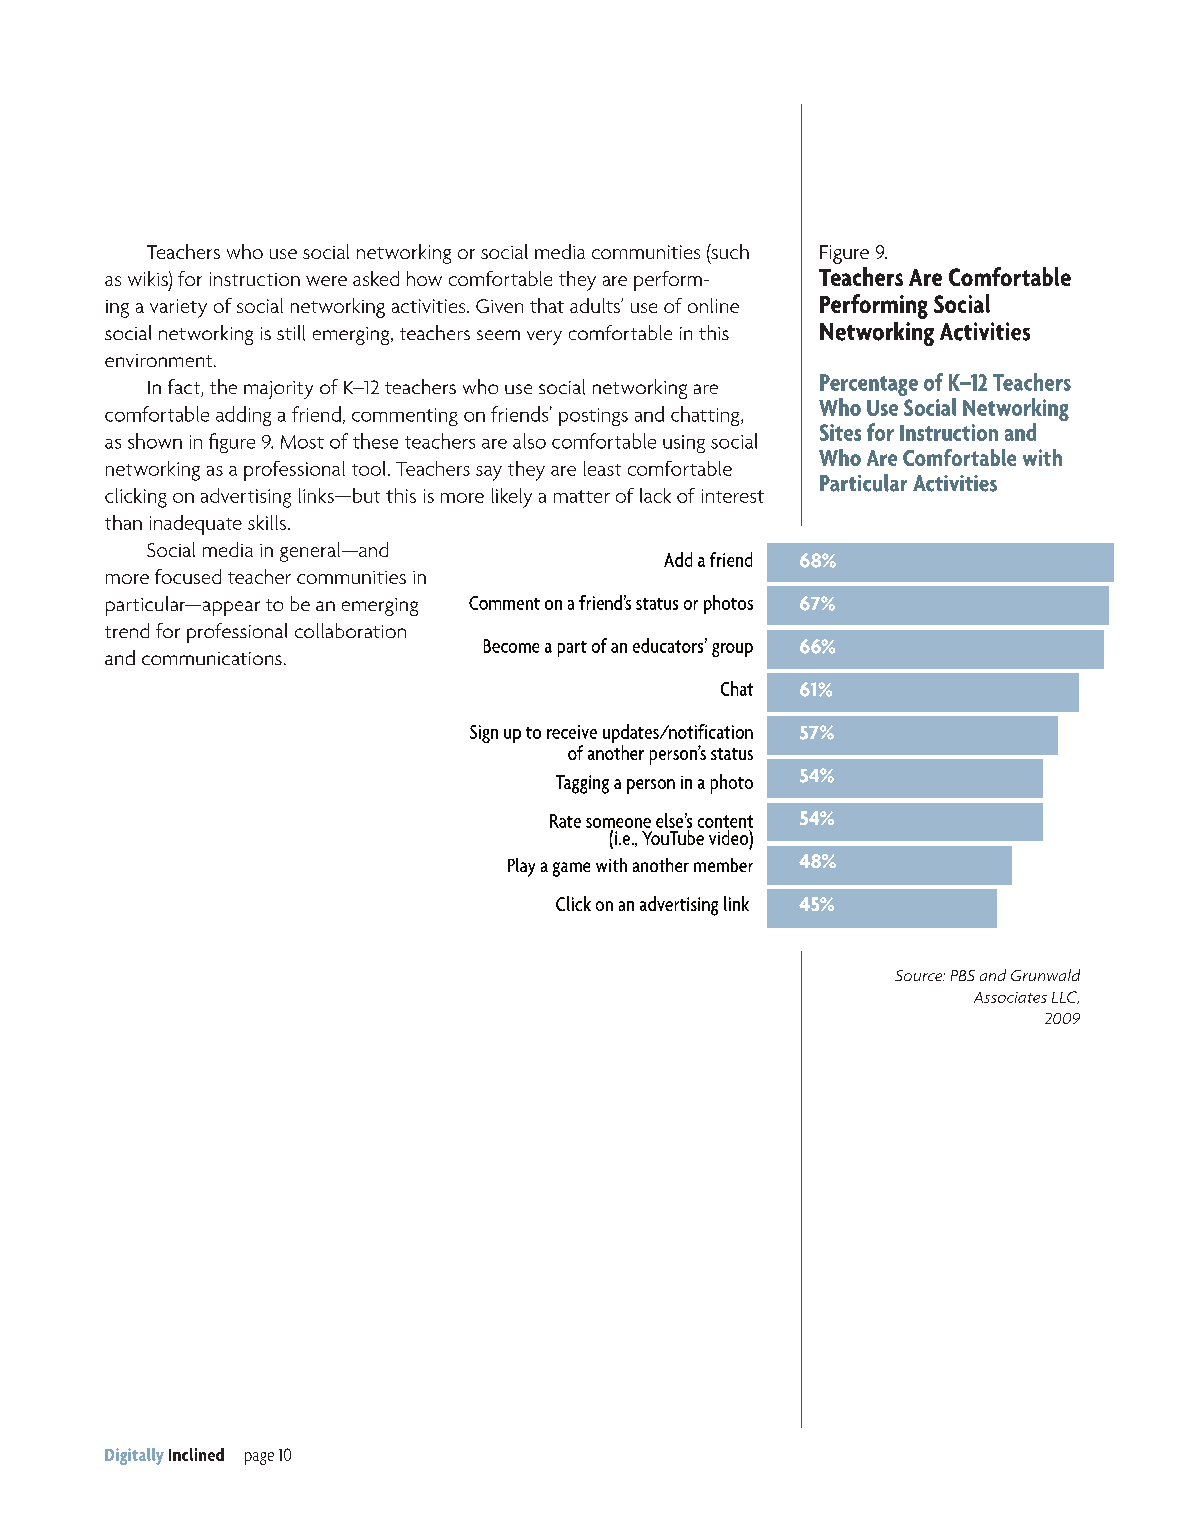 This image has height=1533, width=1185. Describe the element at coordinates (134, 1456) in the image. I see `Digitally` at that location.
